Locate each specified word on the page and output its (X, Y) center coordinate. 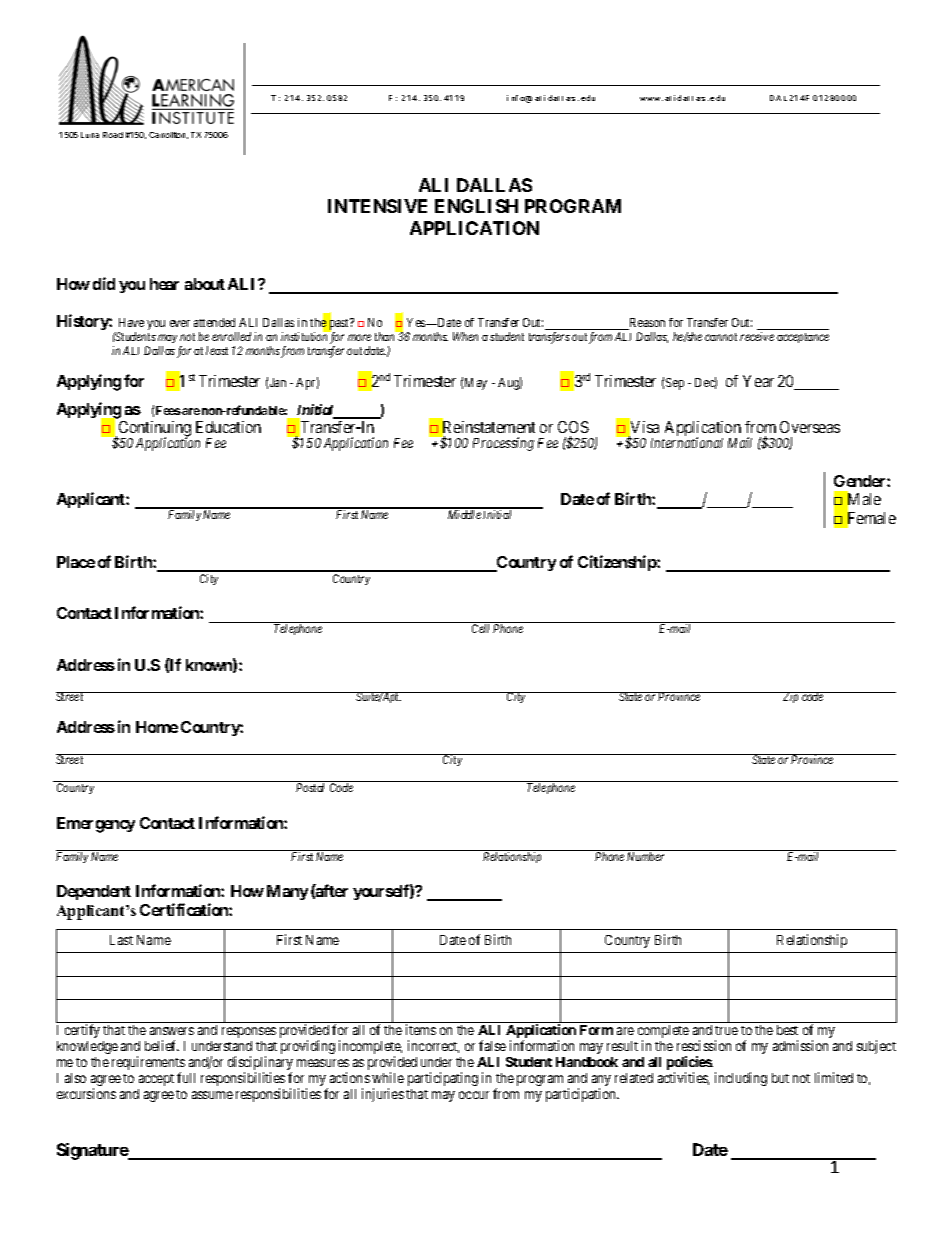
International (687, 442)
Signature (93, 1151)
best (787, 1030)
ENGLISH (476, 206)
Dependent (94, 892)
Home (157, 727)
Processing (503, 444)
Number (645, 856)
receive (757, 336)
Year (758, 381)
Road (113, 135)
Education (228, 427)
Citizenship (618, 563)
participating (443, 1079)
